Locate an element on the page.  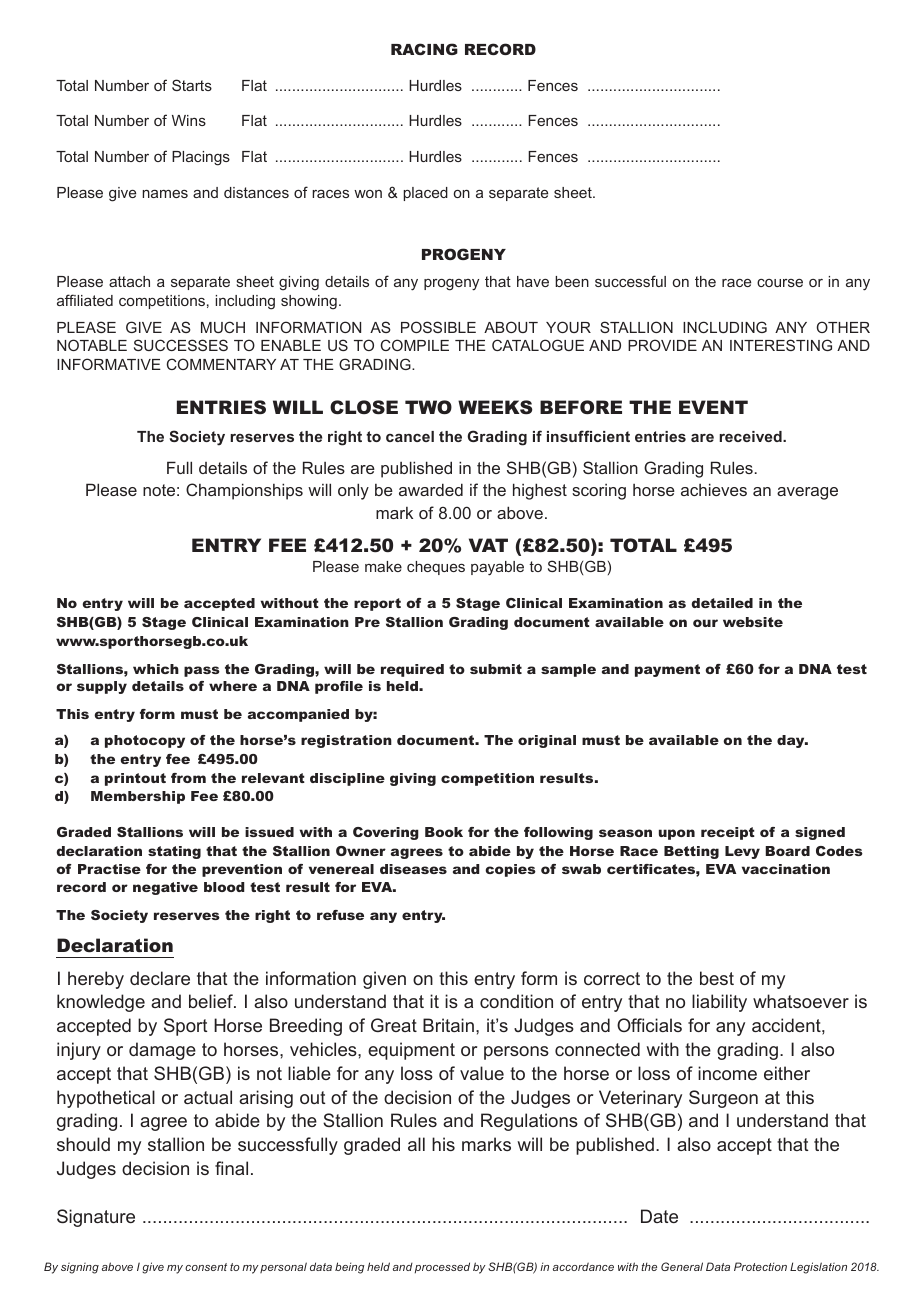
consent is located at coordinates (206, 1267).
